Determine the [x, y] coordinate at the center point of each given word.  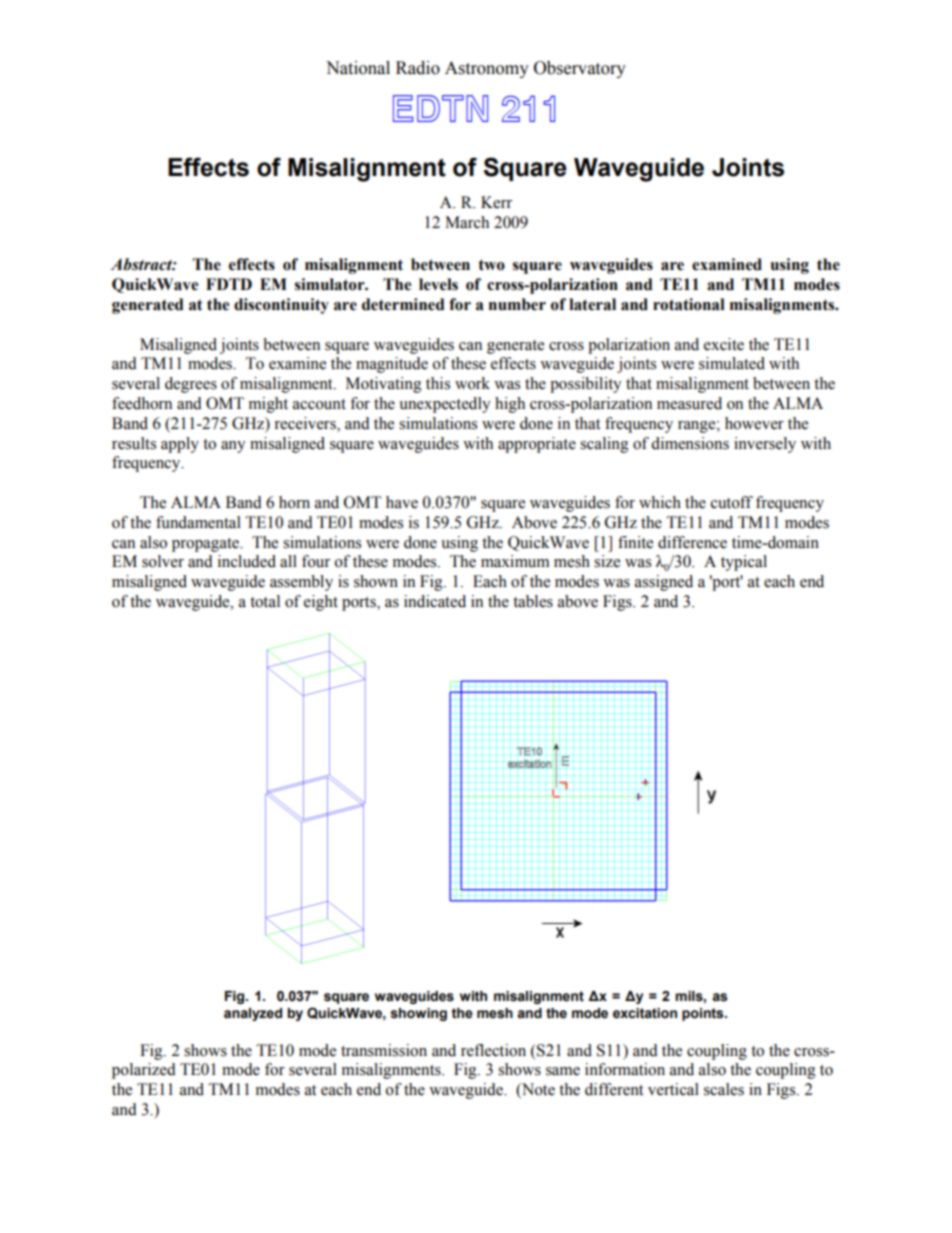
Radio [418, 68]
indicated [435, 601]
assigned [664, 583]
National [358, 68]
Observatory [580, 69]
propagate [206, 545]
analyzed [253, 1014]
